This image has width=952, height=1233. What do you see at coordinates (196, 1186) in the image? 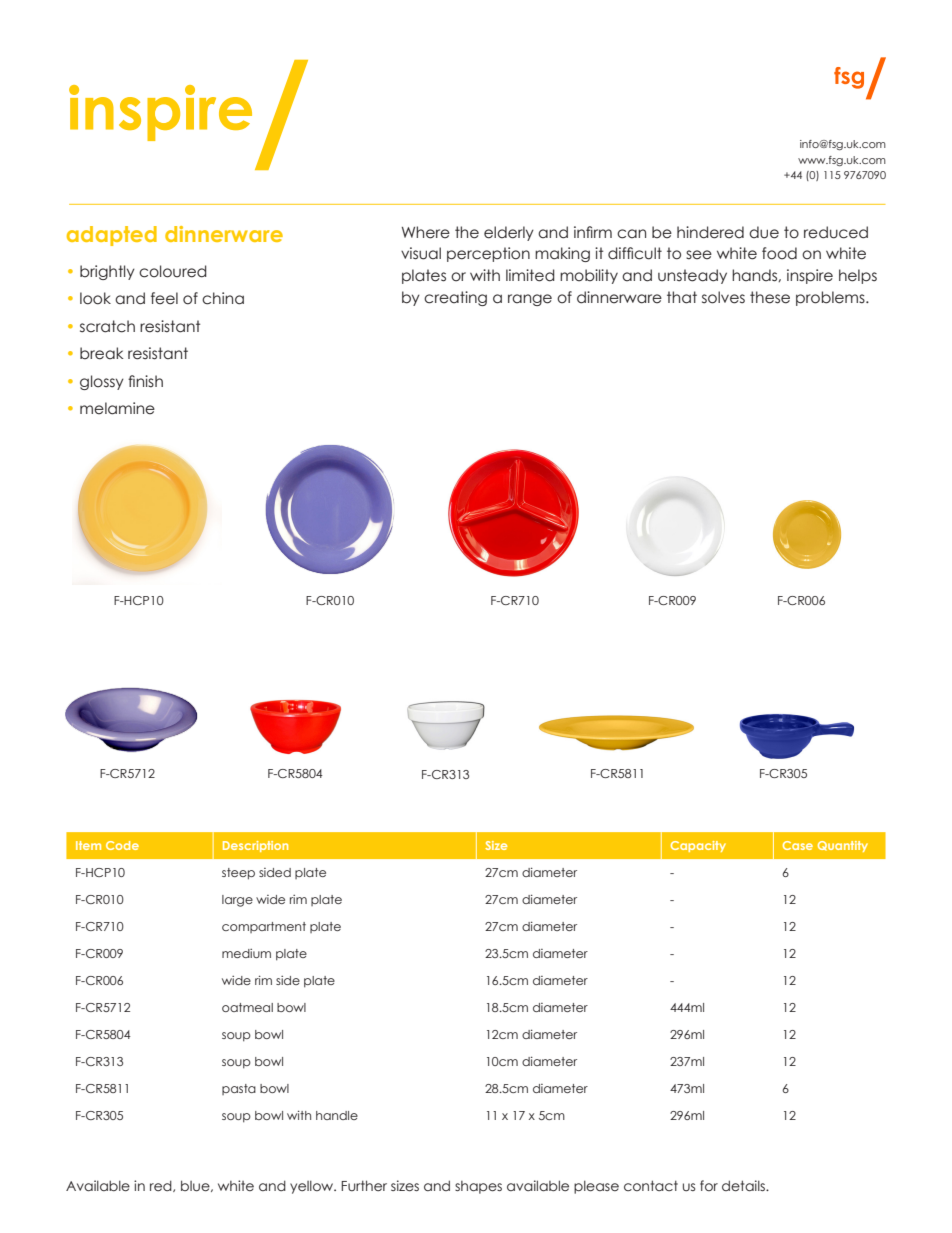
I see `blue` at bounding box center [196, 1186].
